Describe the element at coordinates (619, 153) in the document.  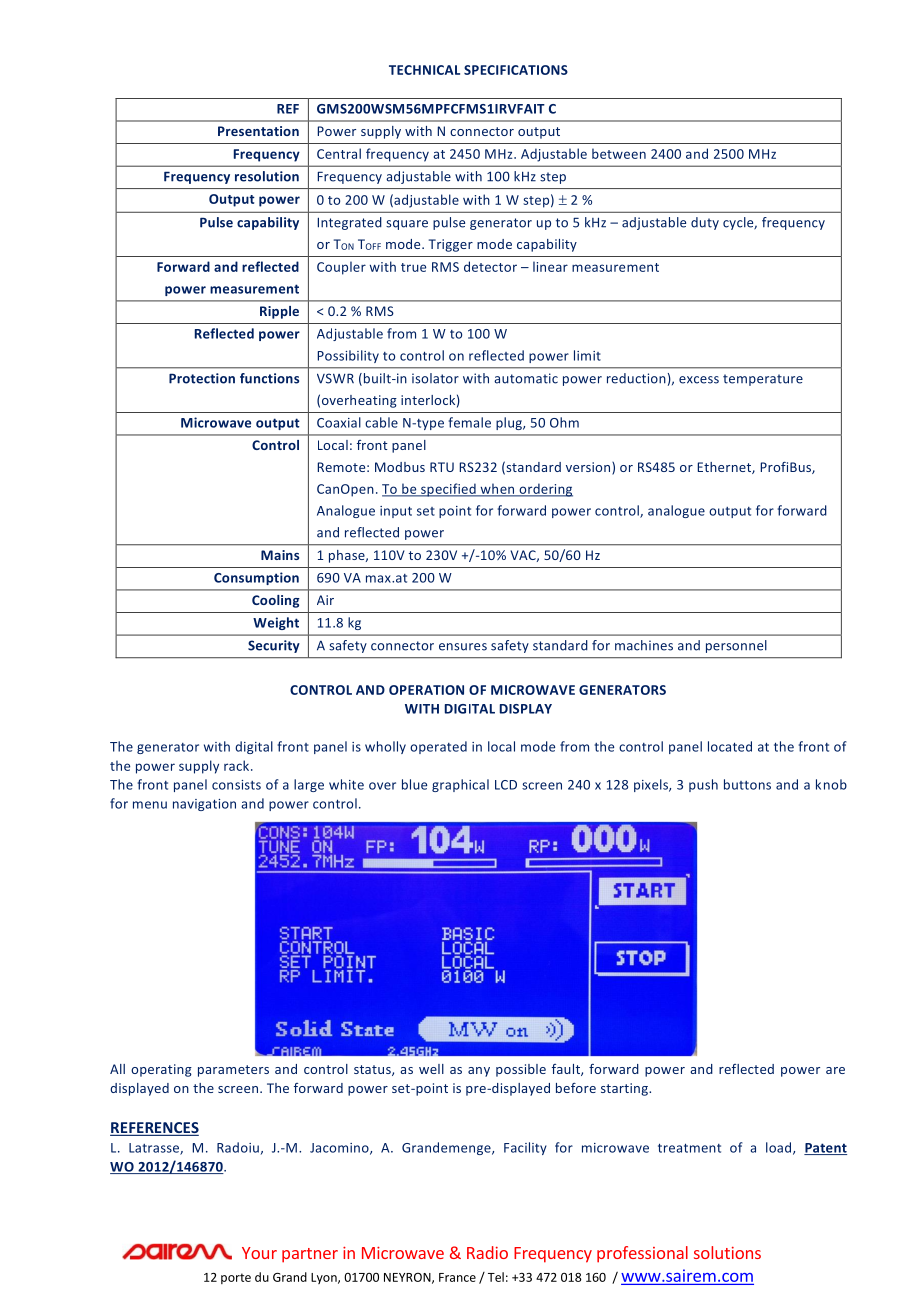
I see `between` at that location.
